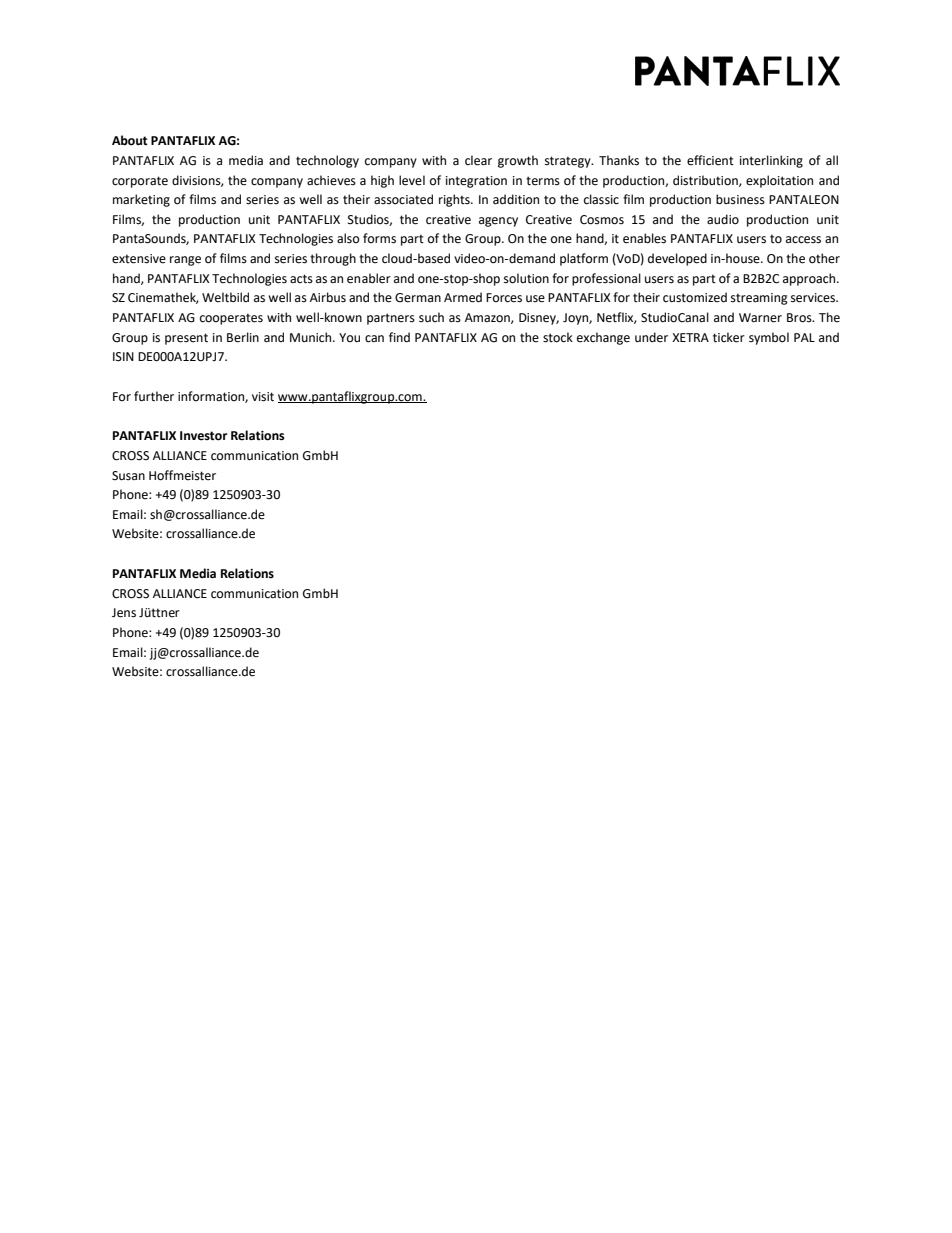  Describe the element at coordinates (154, 396) in the screenshot. I see `further` at that location.
